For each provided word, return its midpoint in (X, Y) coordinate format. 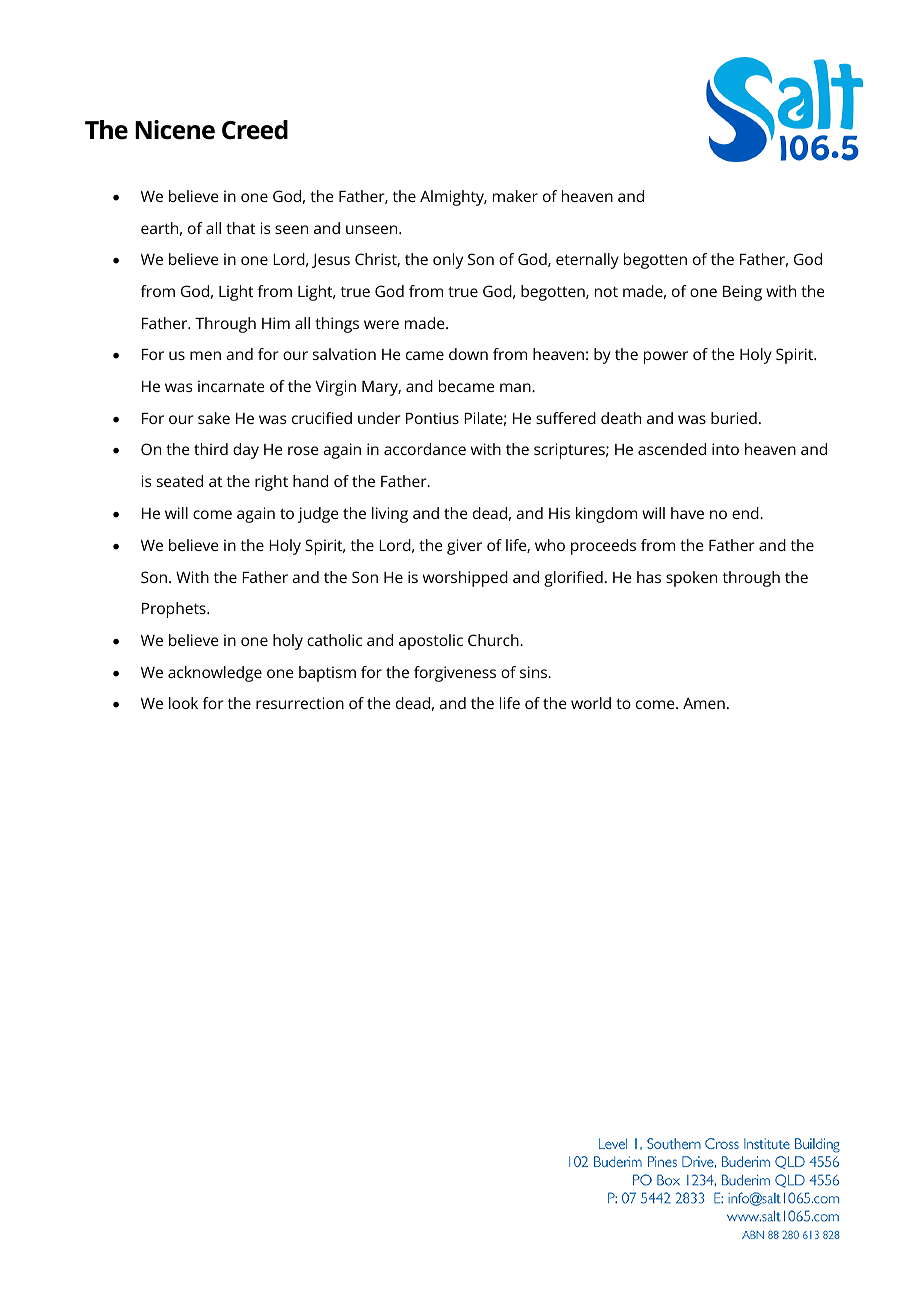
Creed (255, 130)
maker (515, 196)
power (666, 357)
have (687, 513)
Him (276, 323)
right (271, 483)
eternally (587, 261)
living (390, 515)
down (468, 354)
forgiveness (455, 674)
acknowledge (215, 674)
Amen (704, 703)
